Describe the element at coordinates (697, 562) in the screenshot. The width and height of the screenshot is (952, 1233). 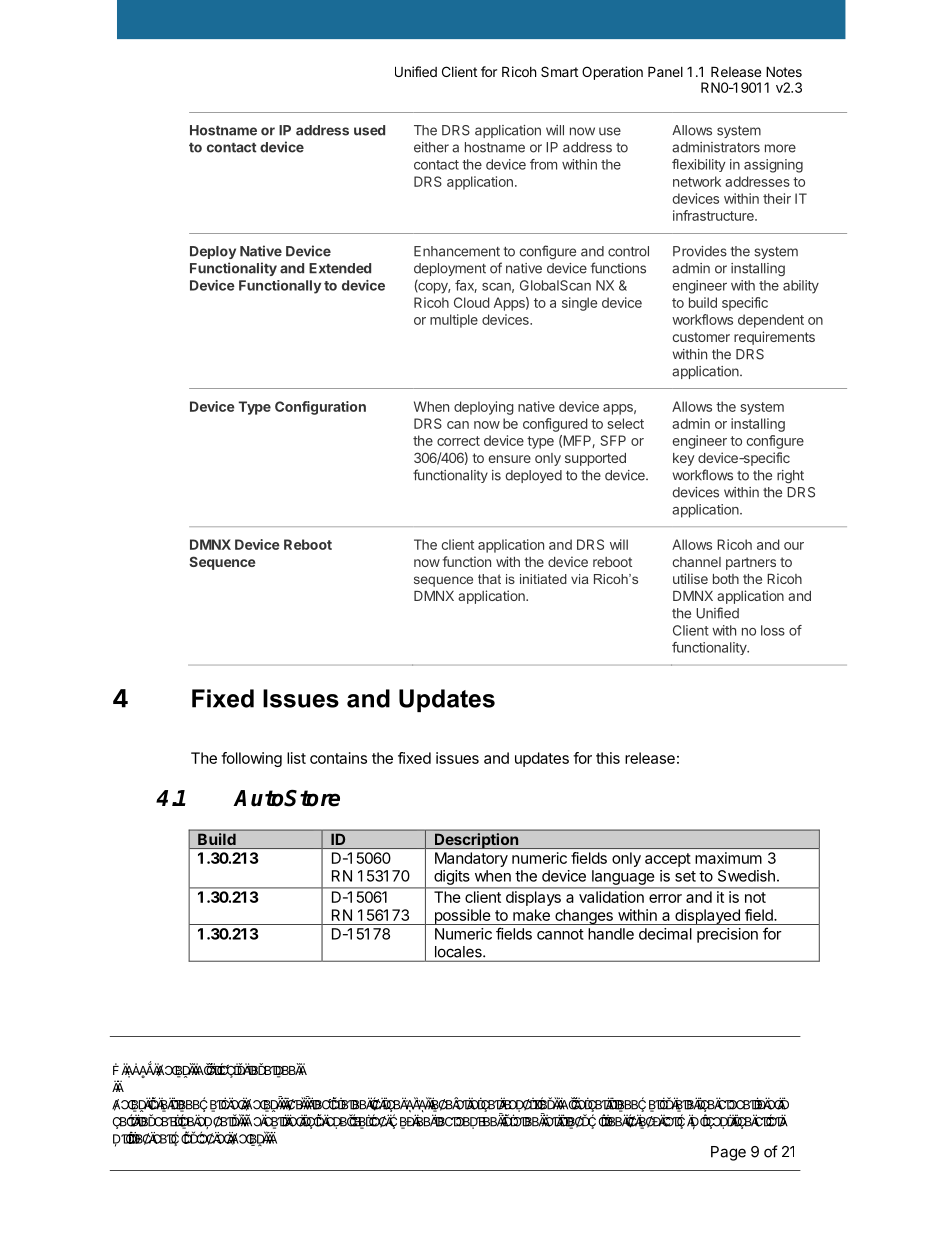
I see `channel` at that location.
